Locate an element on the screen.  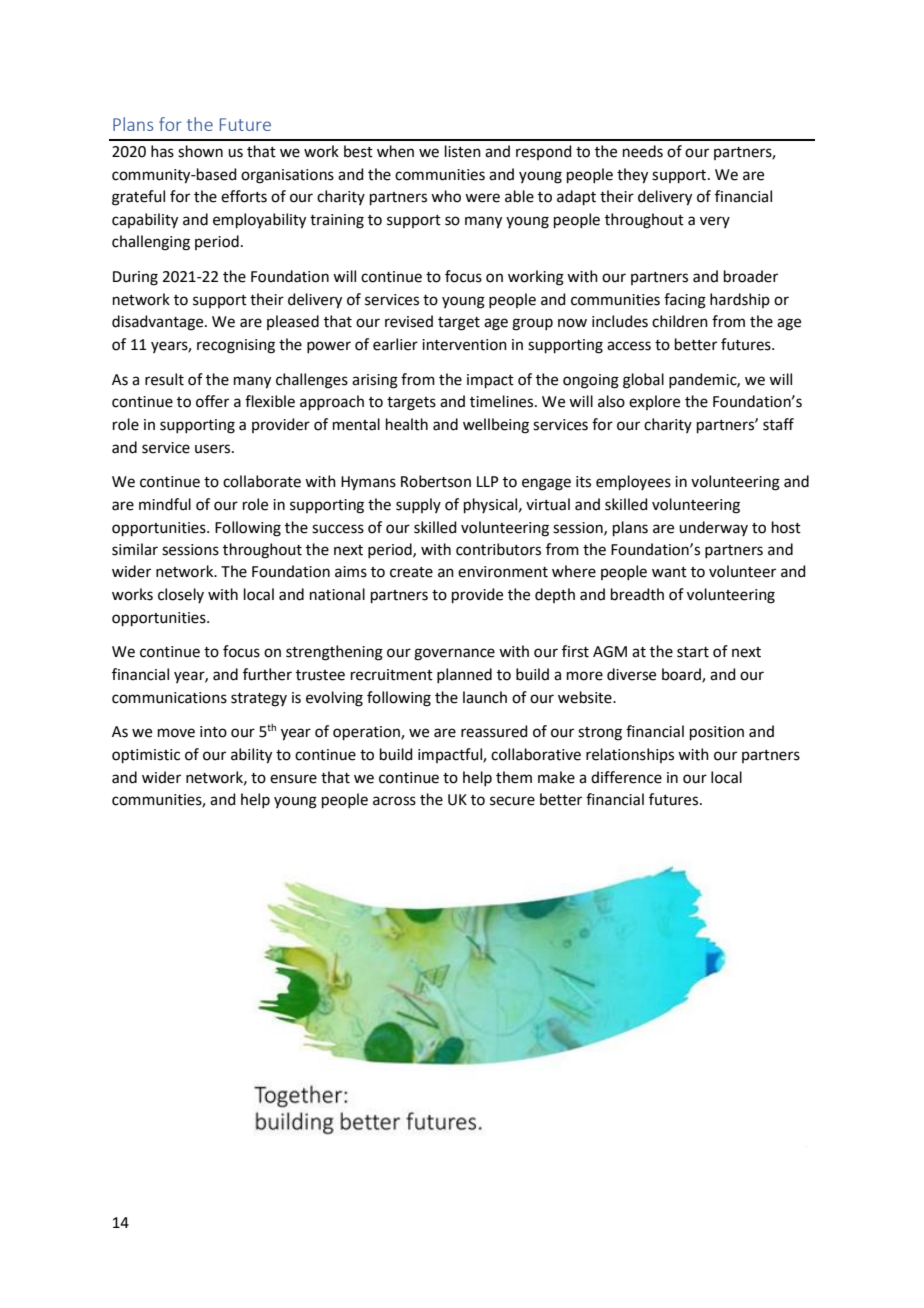
employees is located at coordinates (633, 482).
